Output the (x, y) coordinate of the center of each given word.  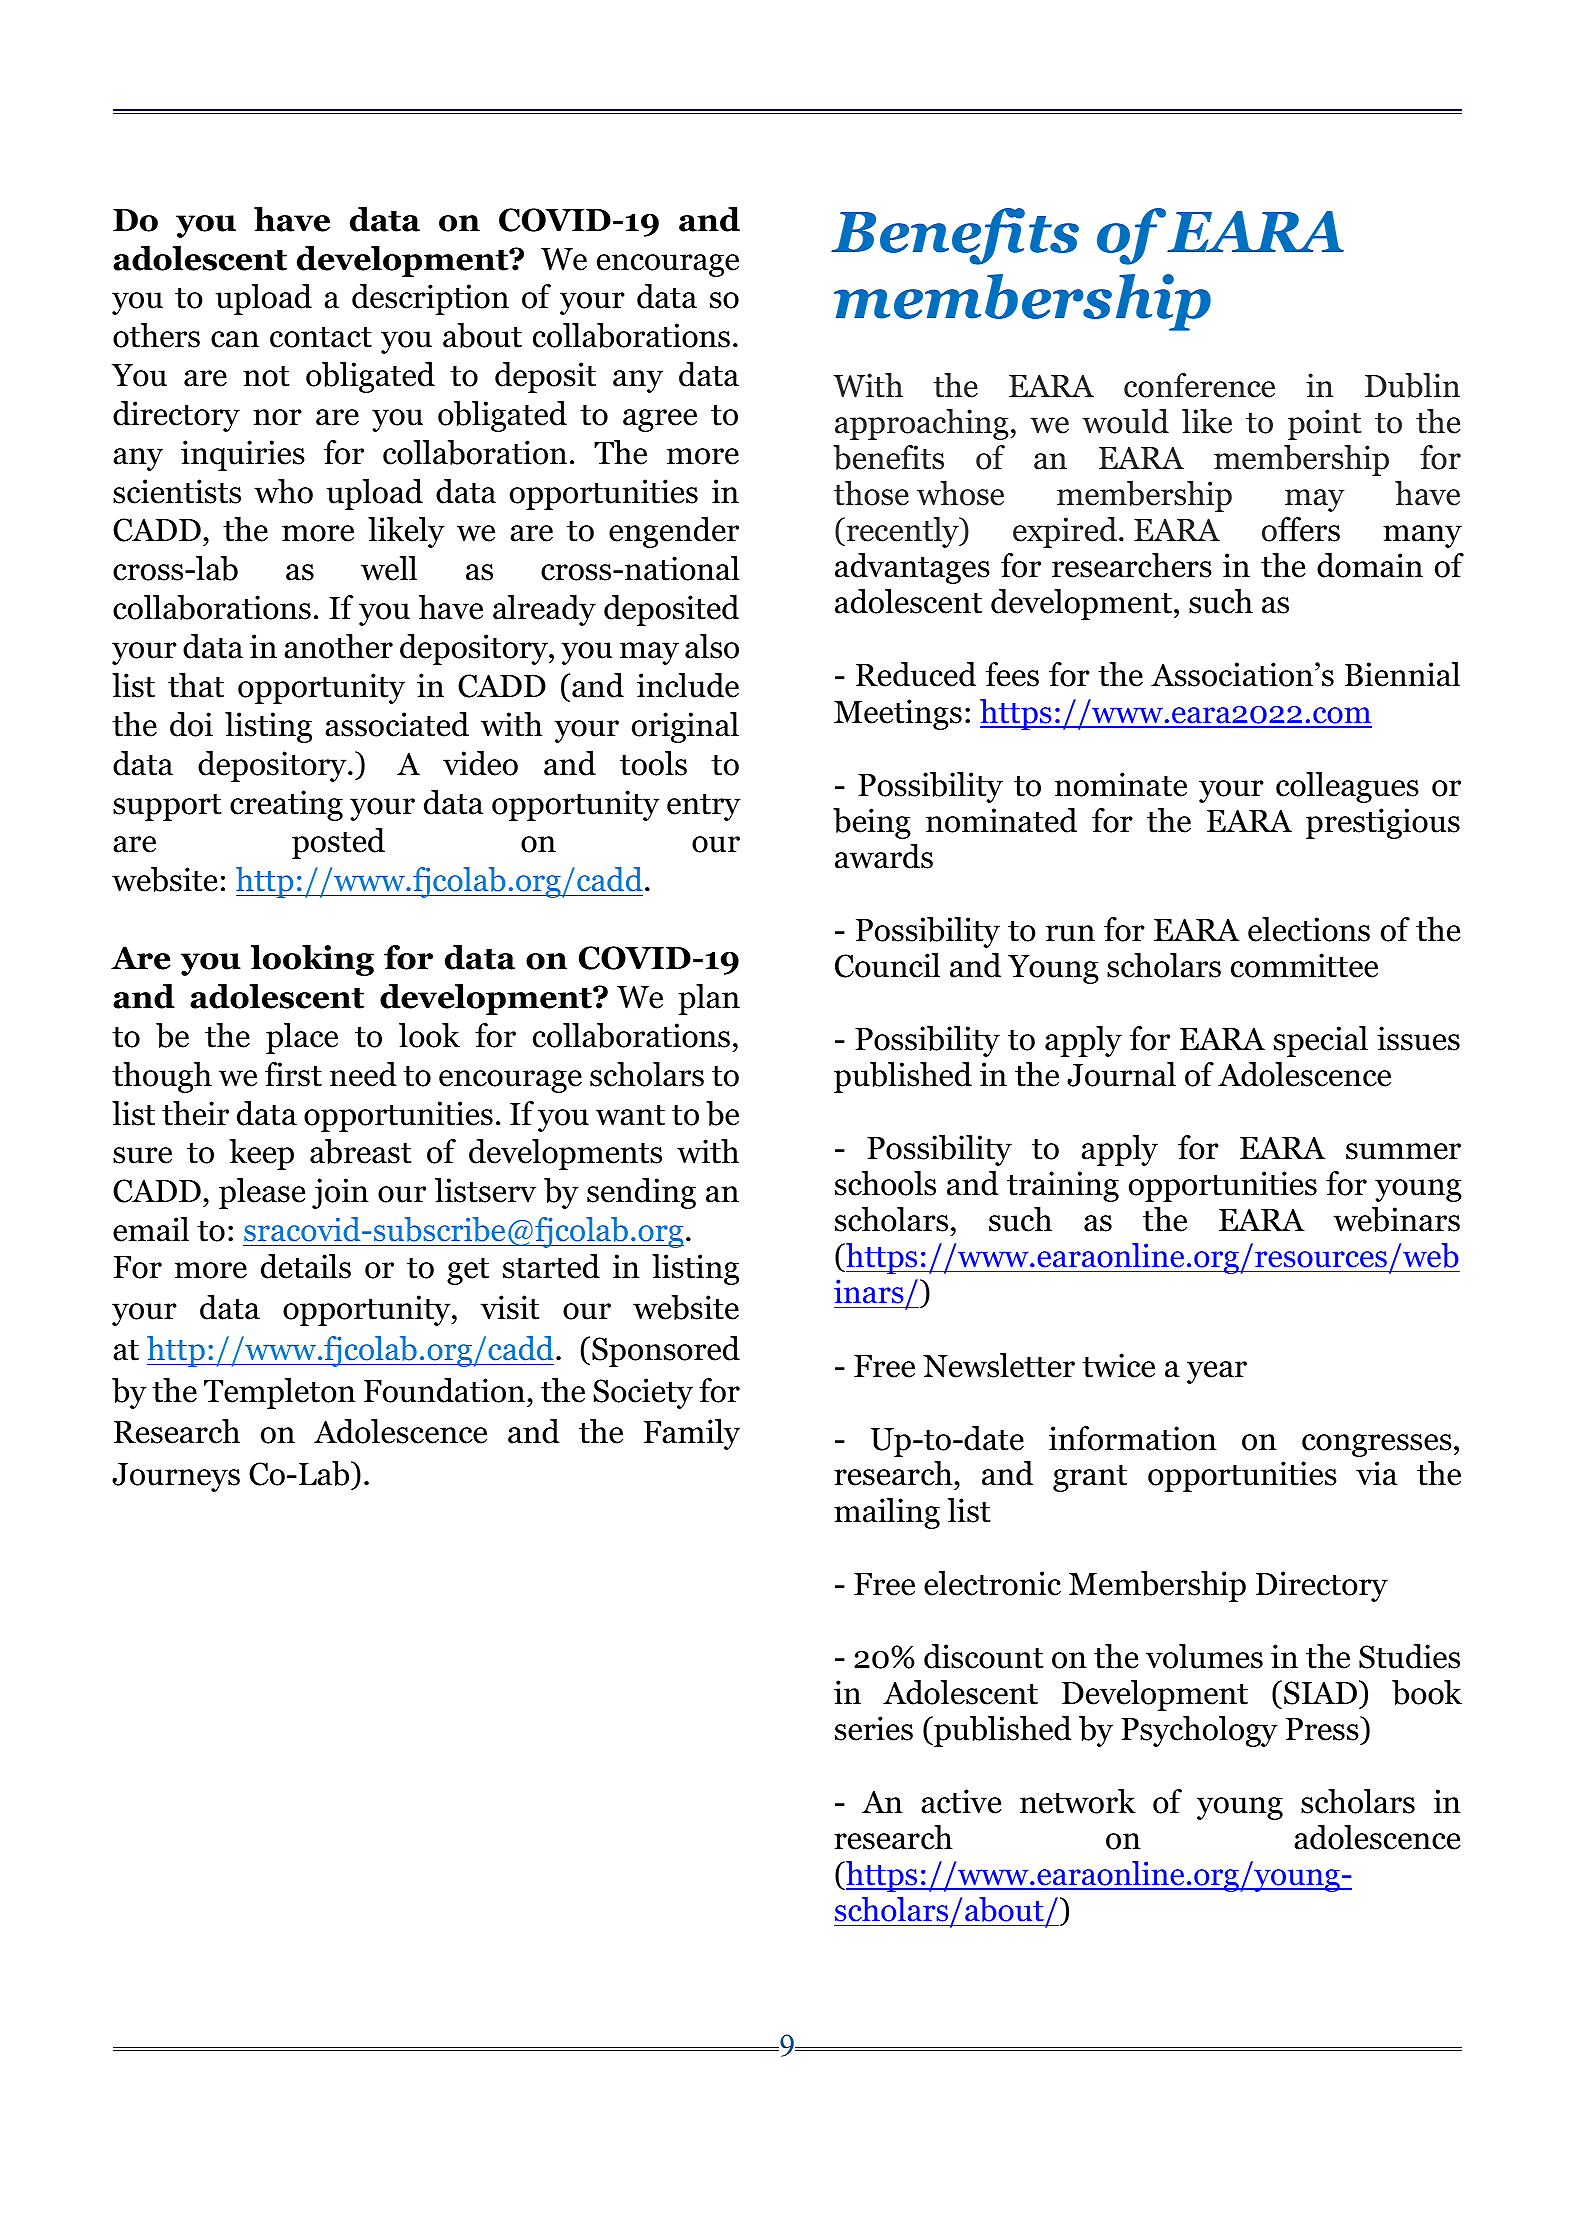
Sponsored (666, 1351)
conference (1199, 385)
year (1217, 1372)
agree (660, 420)
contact (321, 337)
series (874, 1728)
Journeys (176, 1477)
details (306, 1266)
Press (1323, 1728)
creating (286, 805)
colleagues (1347, 787)
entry (704, 807)
